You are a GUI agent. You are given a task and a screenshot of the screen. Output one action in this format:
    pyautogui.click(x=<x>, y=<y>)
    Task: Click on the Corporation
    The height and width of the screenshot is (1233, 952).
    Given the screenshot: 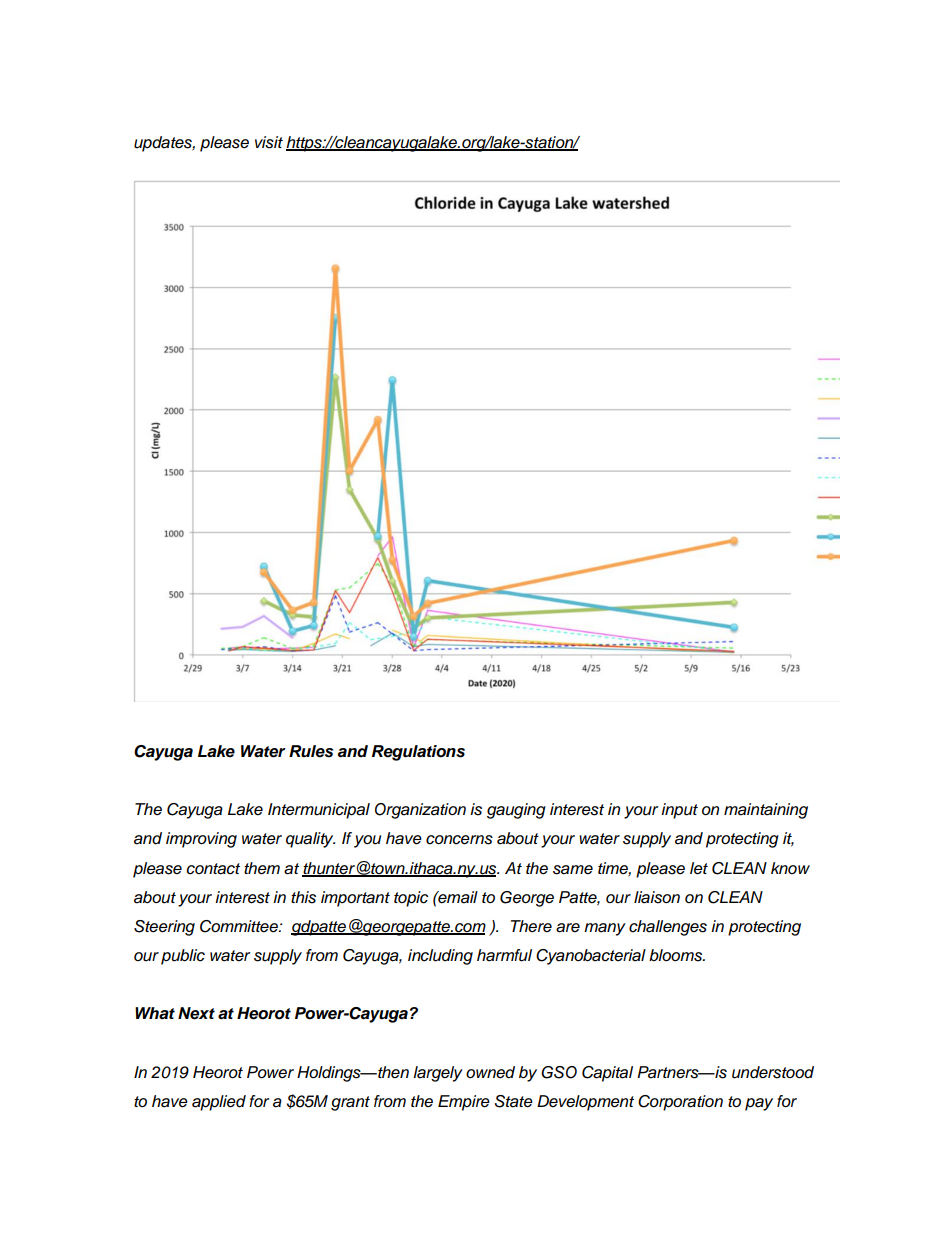 What is the action you would take?
    pyautogui.click(x=680, y=1103)
